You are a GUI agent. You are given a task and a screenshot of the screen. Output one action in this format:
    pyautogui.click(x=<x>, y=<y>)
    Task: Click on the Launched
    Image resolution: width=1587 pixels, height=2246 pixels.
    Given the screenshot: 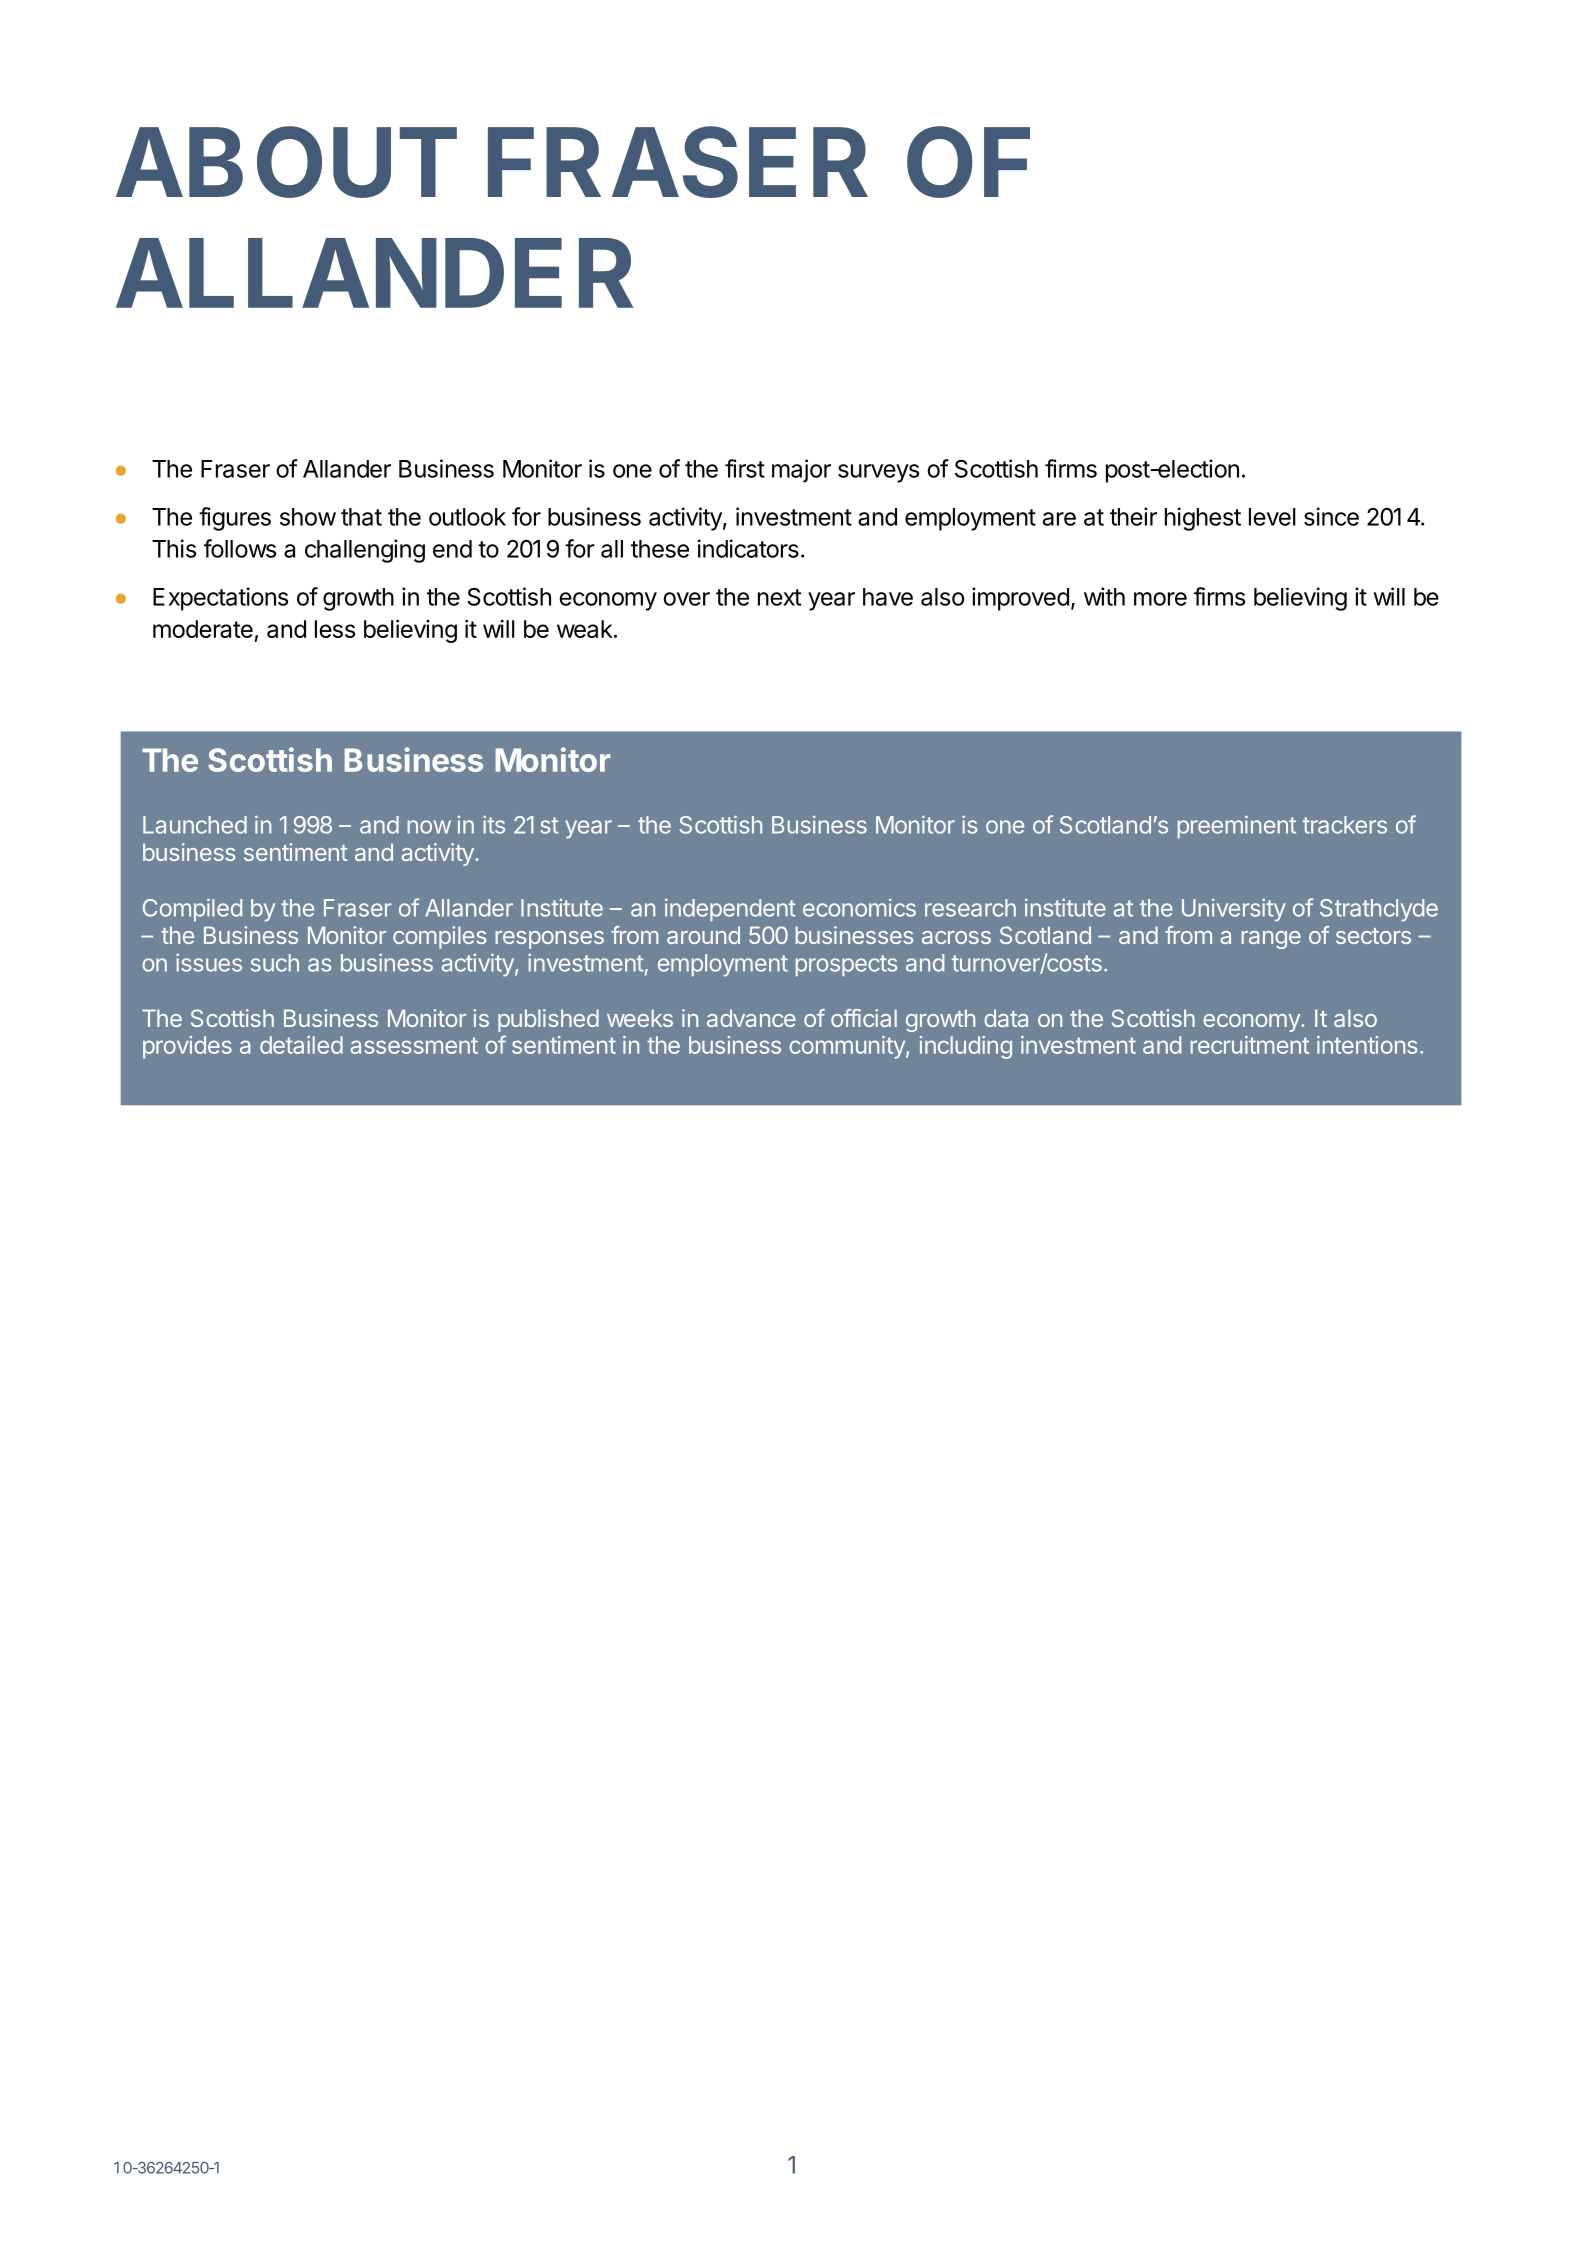 What is the action you would take?
    pyautogui.click(x=195, y=825)
